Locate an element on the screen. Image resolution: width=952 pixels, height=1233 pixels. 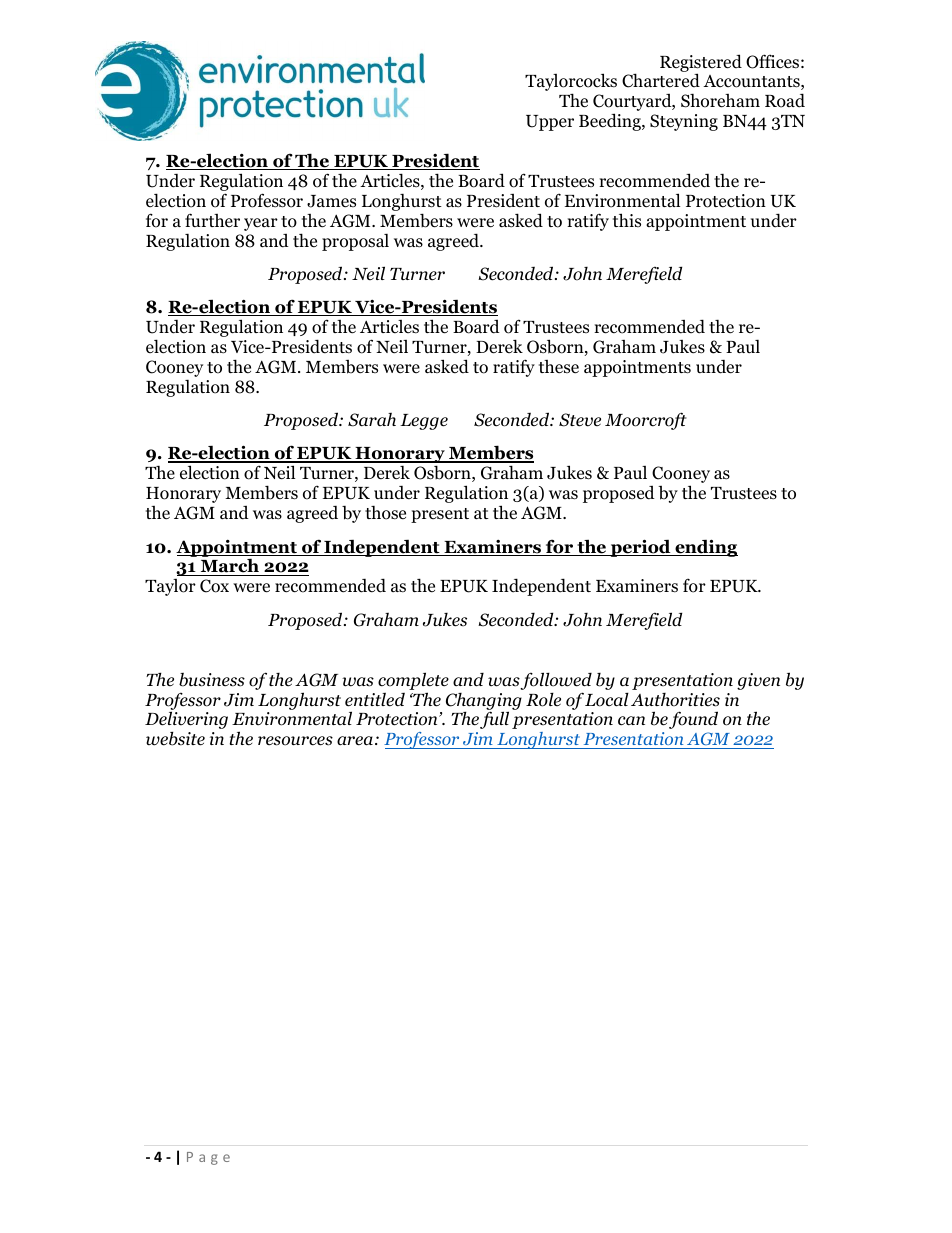
Sarah is located at coordinates (372, 420).
